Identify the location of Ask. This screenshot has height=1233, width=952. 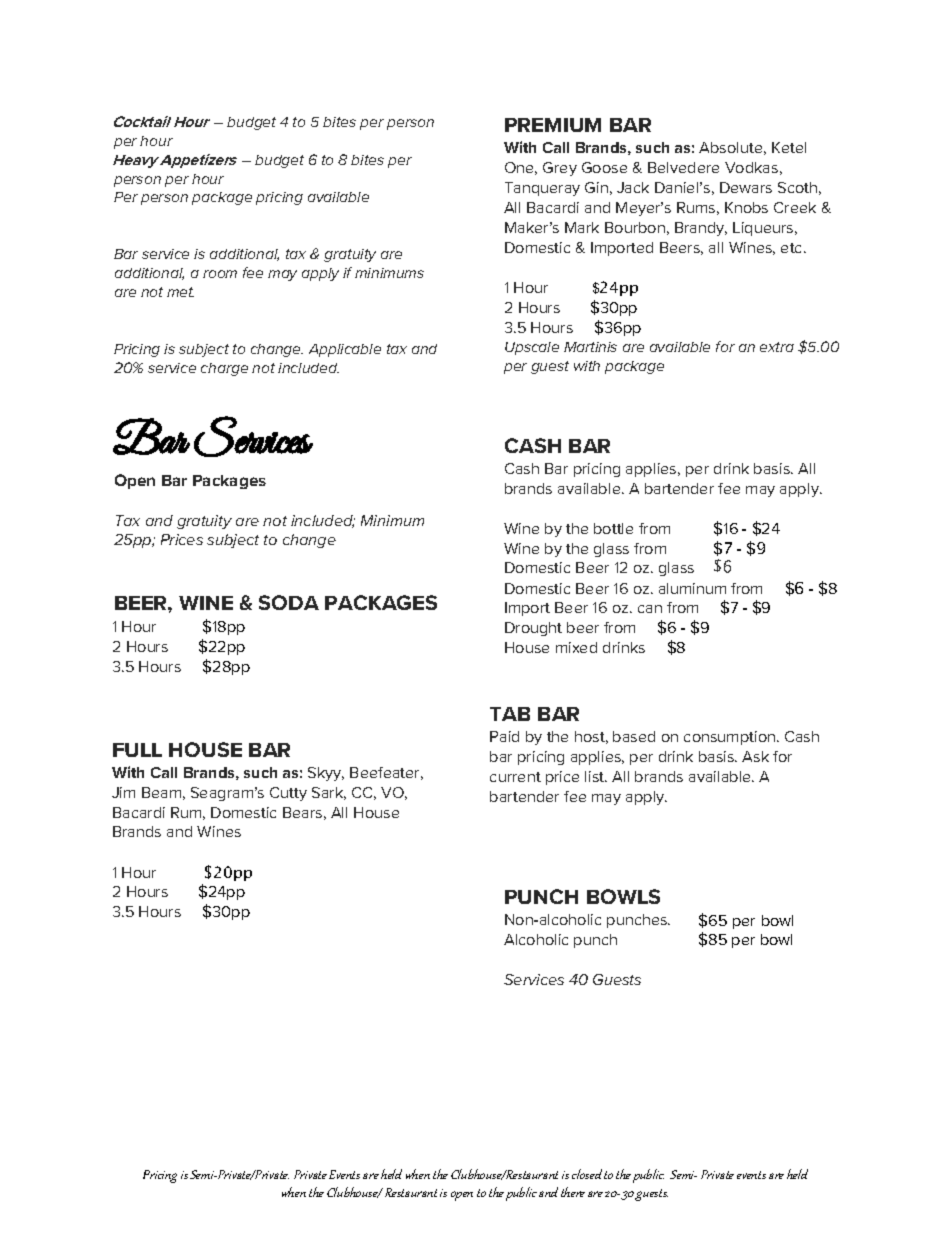
(755, 756).
